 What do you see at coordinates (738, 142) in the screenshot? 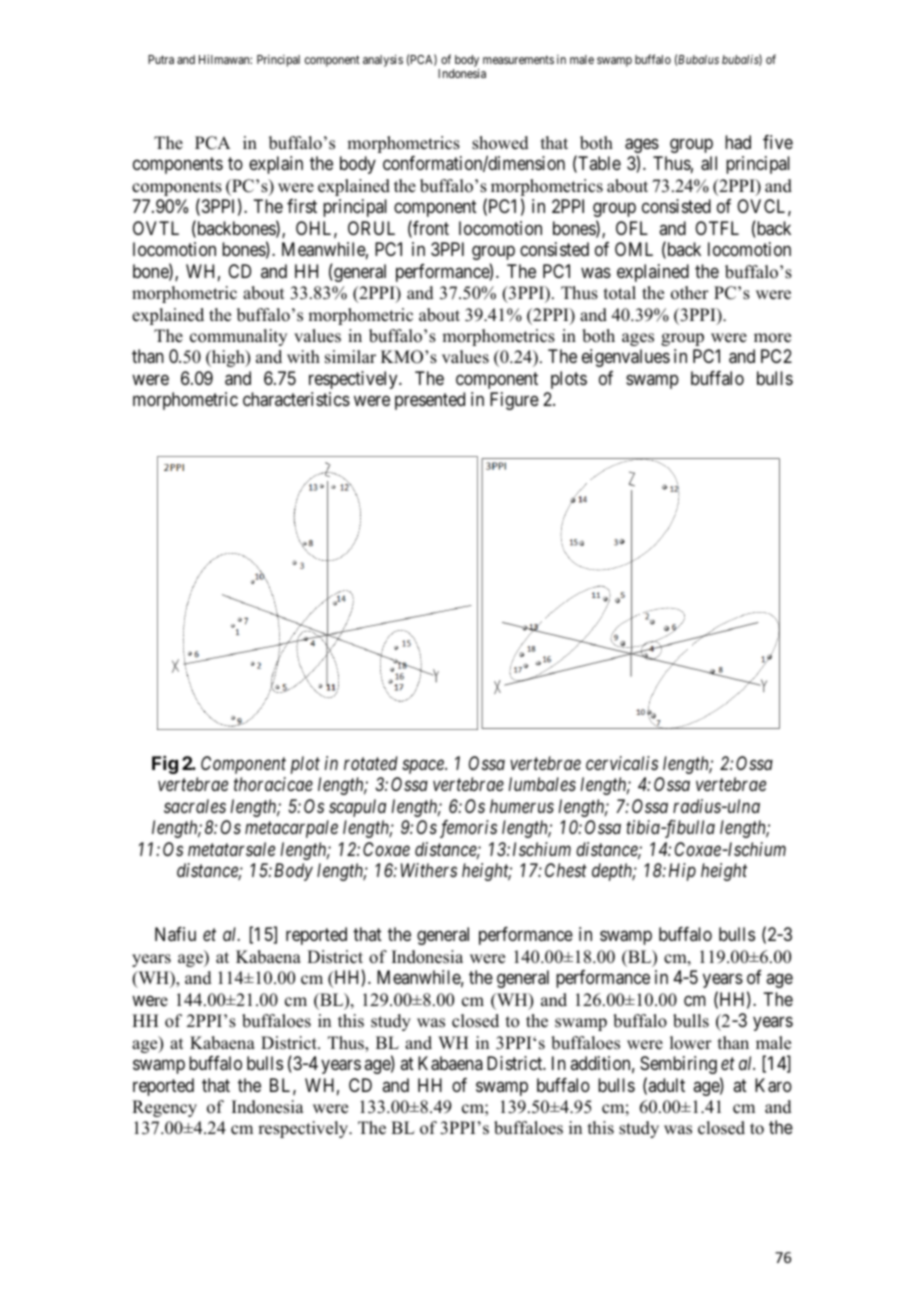
I see `had` at bounding box center [738, 142].
